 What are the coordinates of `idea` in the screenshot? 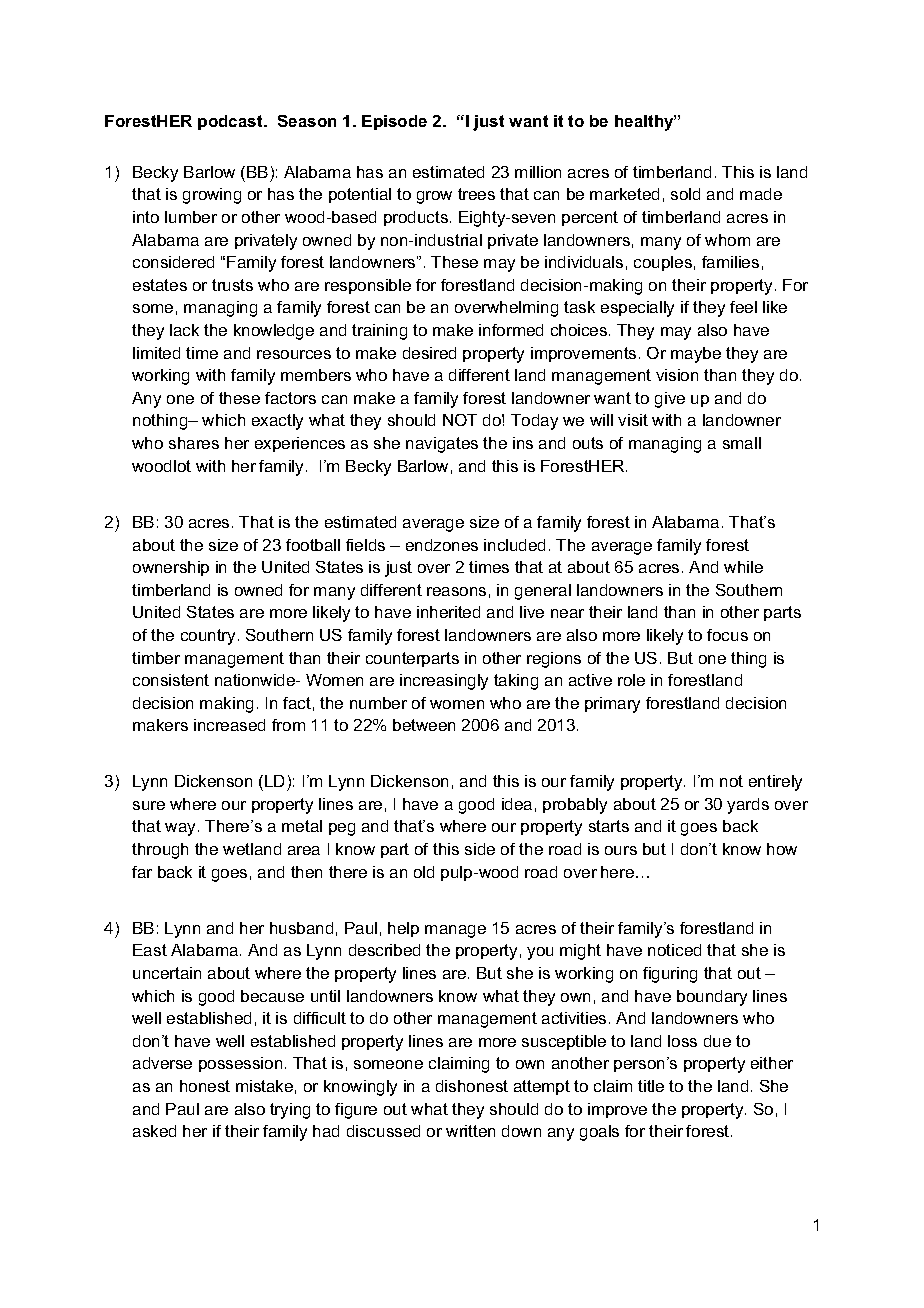 It's located at (517, 804).
